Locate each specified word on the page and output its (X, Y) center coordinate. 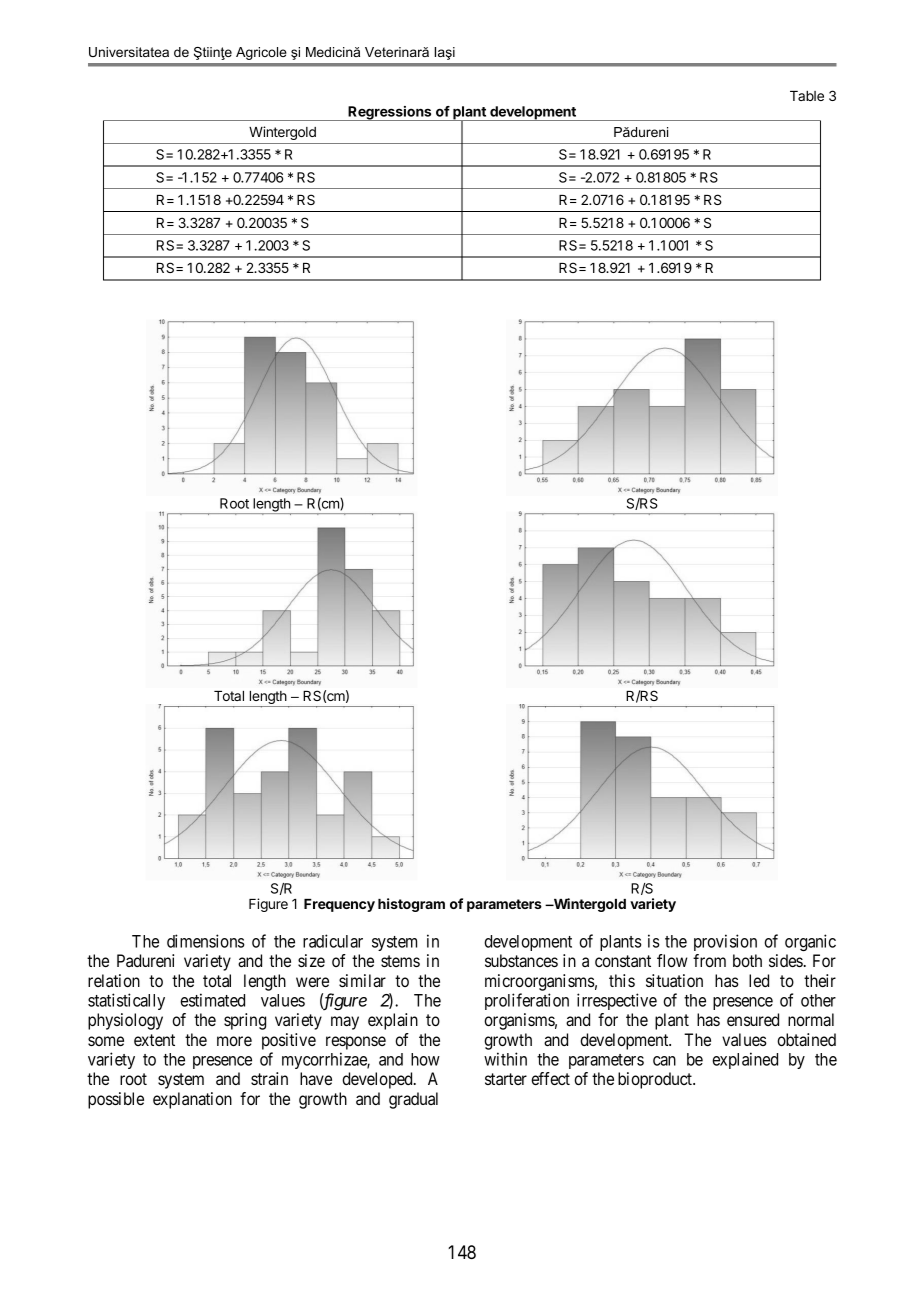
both (747, 960)
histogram (411, 905)
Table (807, 96)
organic (810, 942)
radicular (333, 941)
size (311, 960)
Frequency (339, 905)
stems (400, 961)
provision (725, 942)
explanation (192, 1100)
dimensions (206, 941)
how (425, 1059)
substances (521, 960)
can (664, 1061)
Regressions (390, 113)
